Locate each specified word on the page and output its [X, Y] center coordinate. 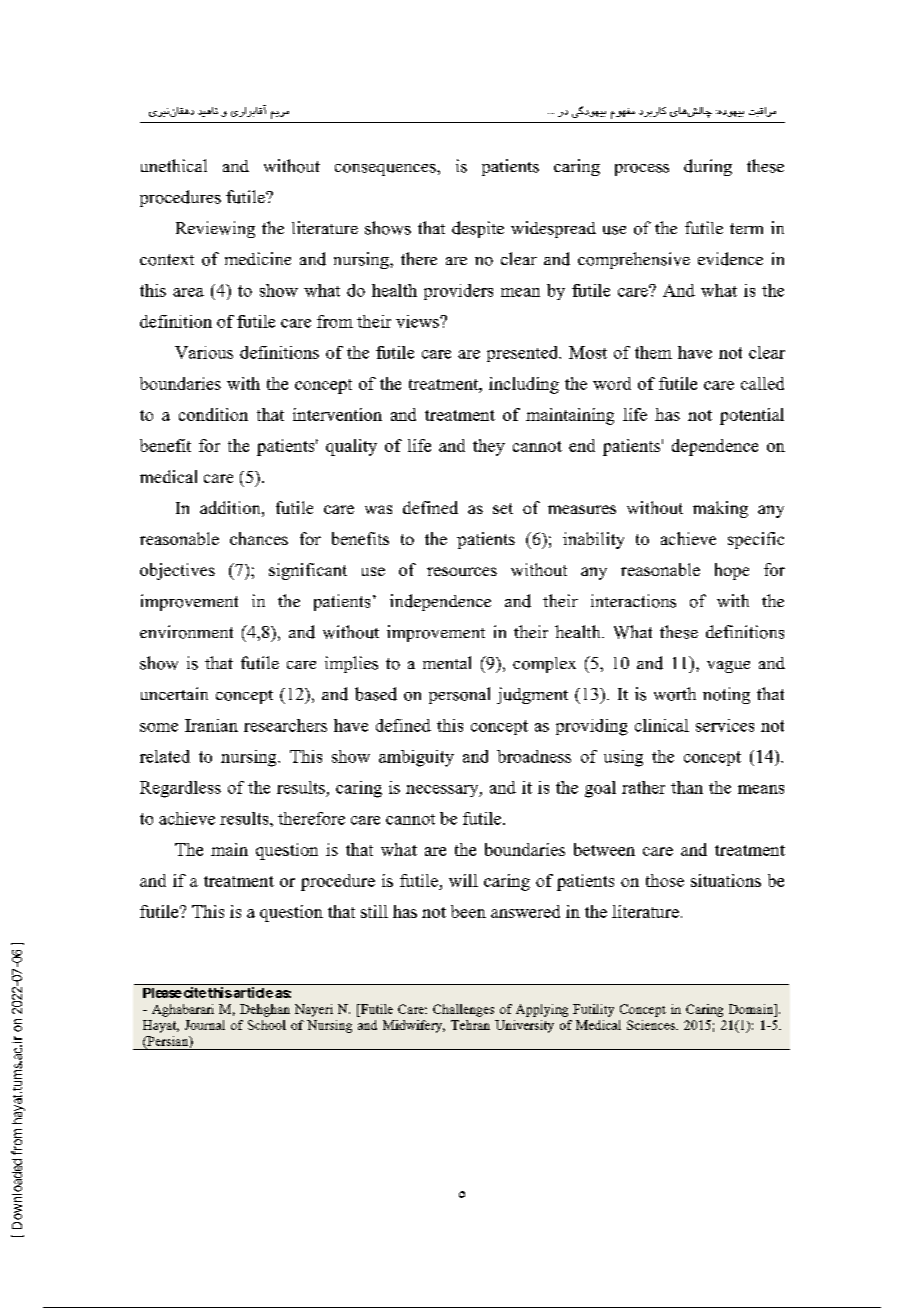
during [708, 167]
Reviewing [215, 229]
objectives [177, 571]
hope [732, 571]
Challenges [463, 1010]
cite [193, 992]
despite [478, 229]
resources [462, 571]
